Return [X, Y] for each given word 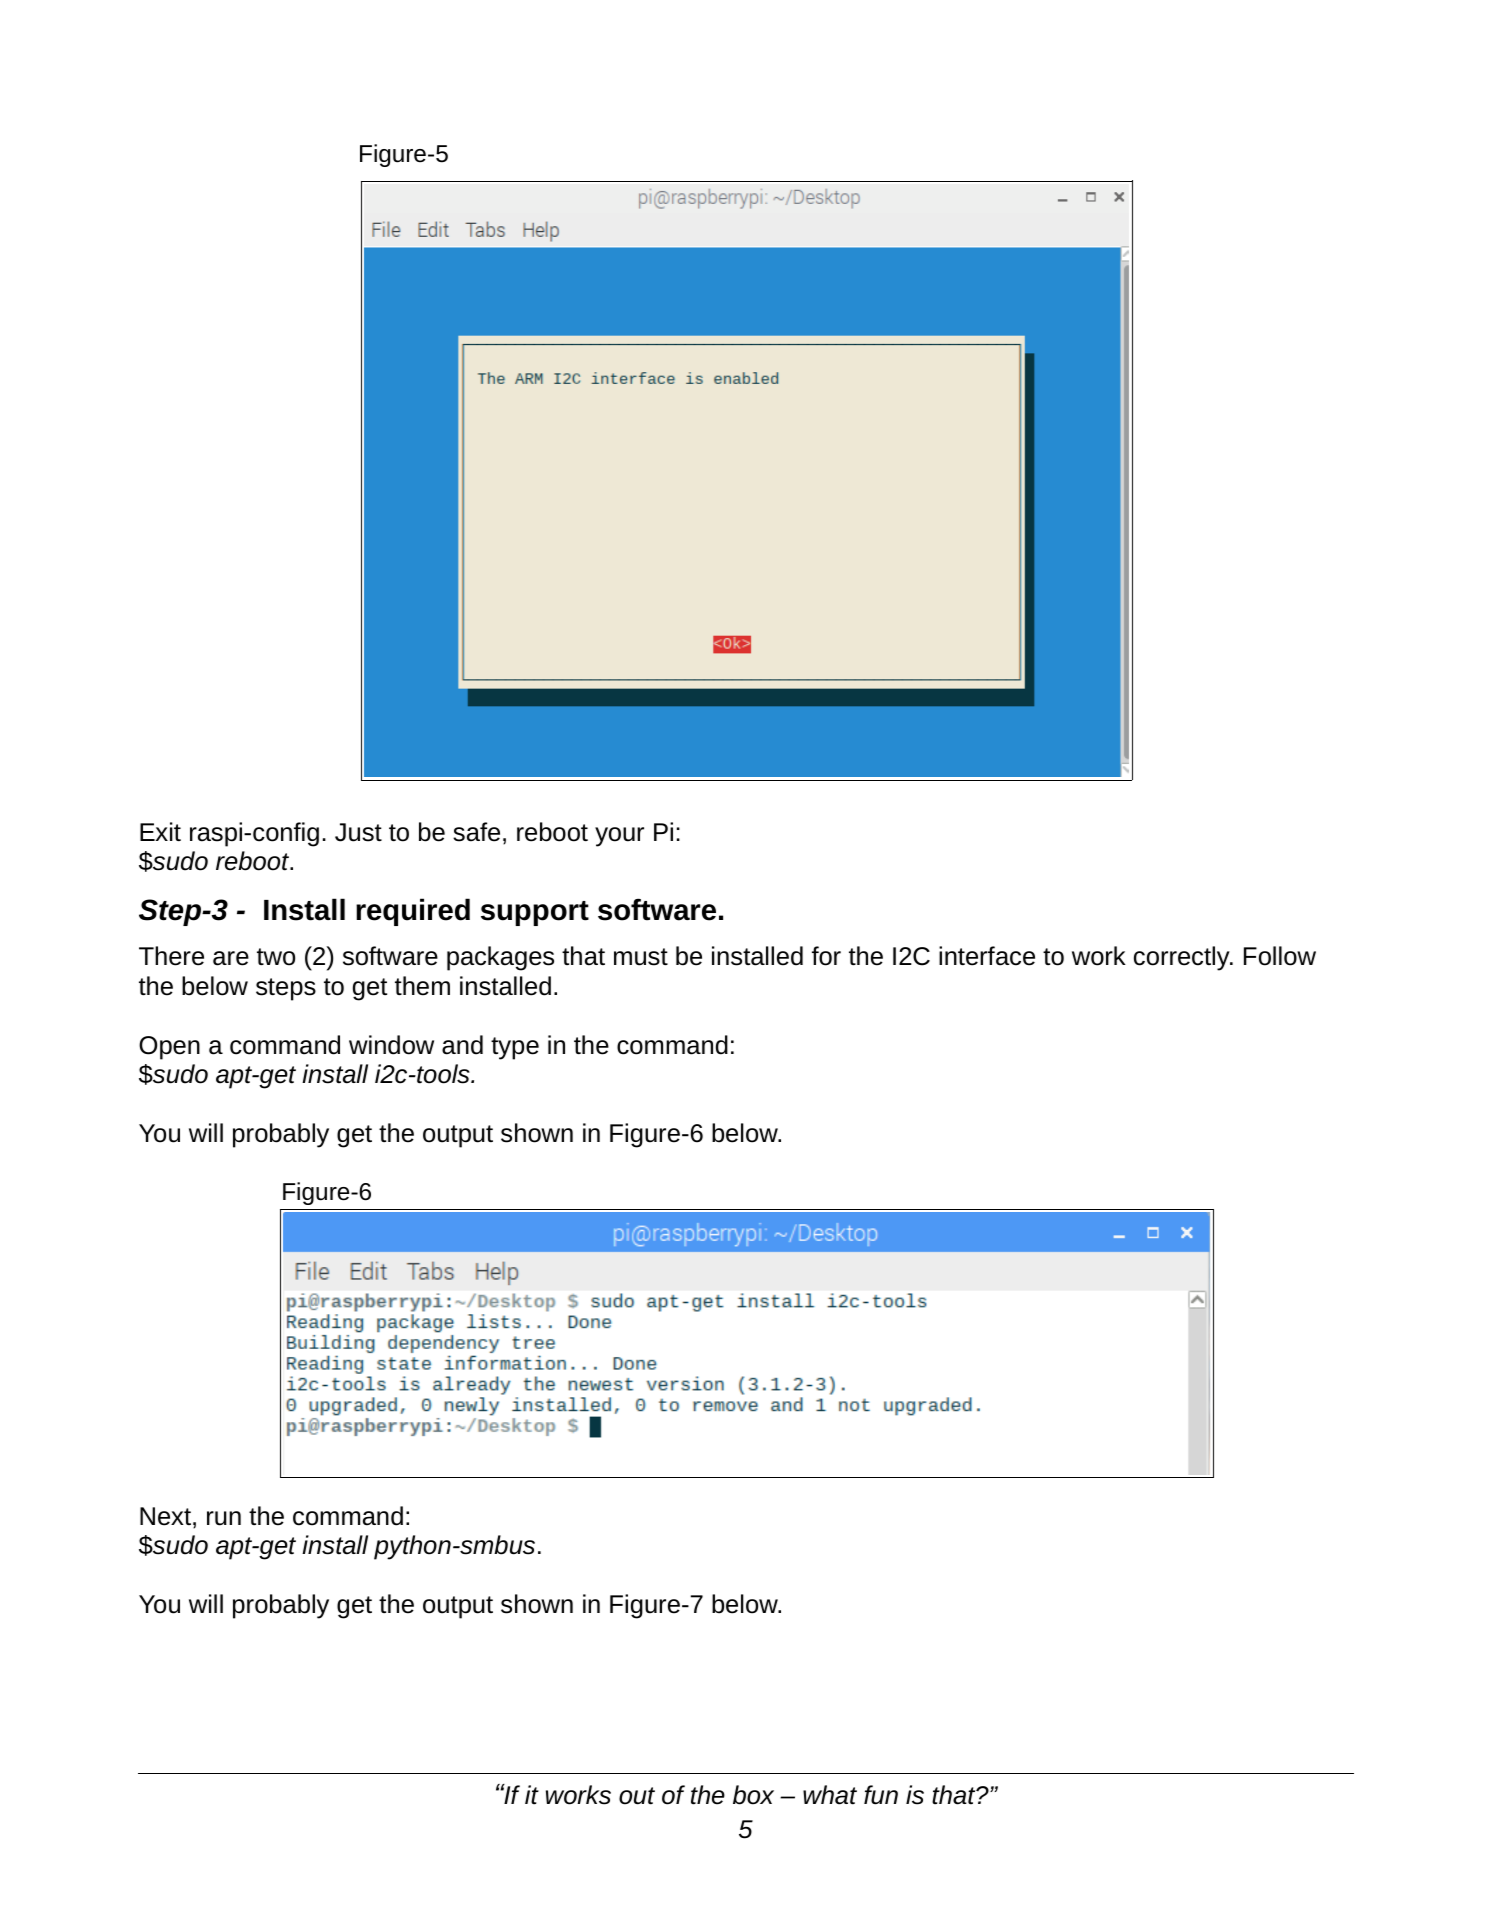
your [619, 837]
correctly [1183, 958]
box [753, 1795]
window [391, 1045]
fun [881, 1795]
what [830, 1795]
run [224, 1518]
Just [358, 832]
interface [987, 956]
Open [169, 1048]
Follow [1280, 956]
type [515, 1048]
